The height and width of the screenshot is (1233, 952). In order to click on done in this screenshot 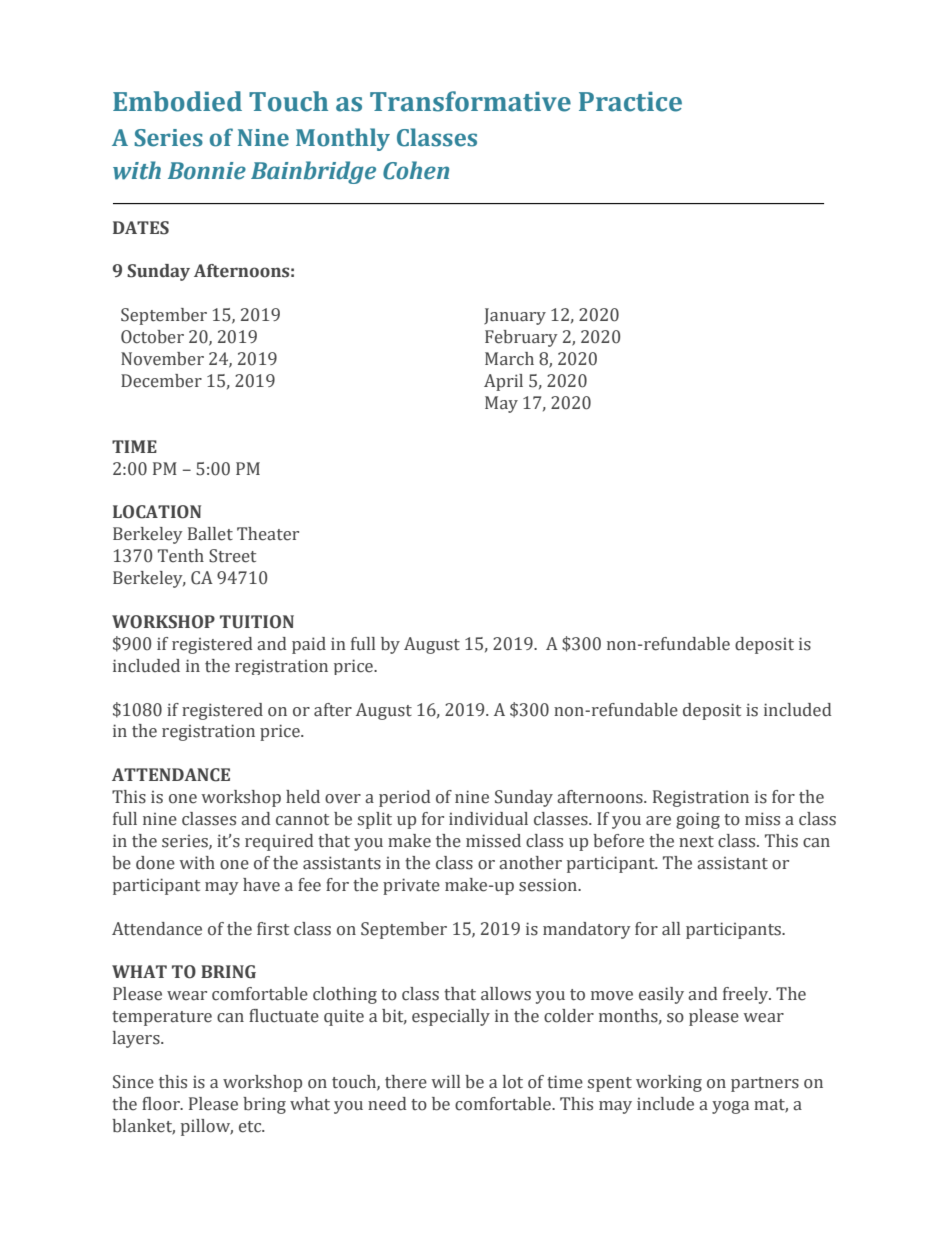, I will do `click(155, 863)`.
